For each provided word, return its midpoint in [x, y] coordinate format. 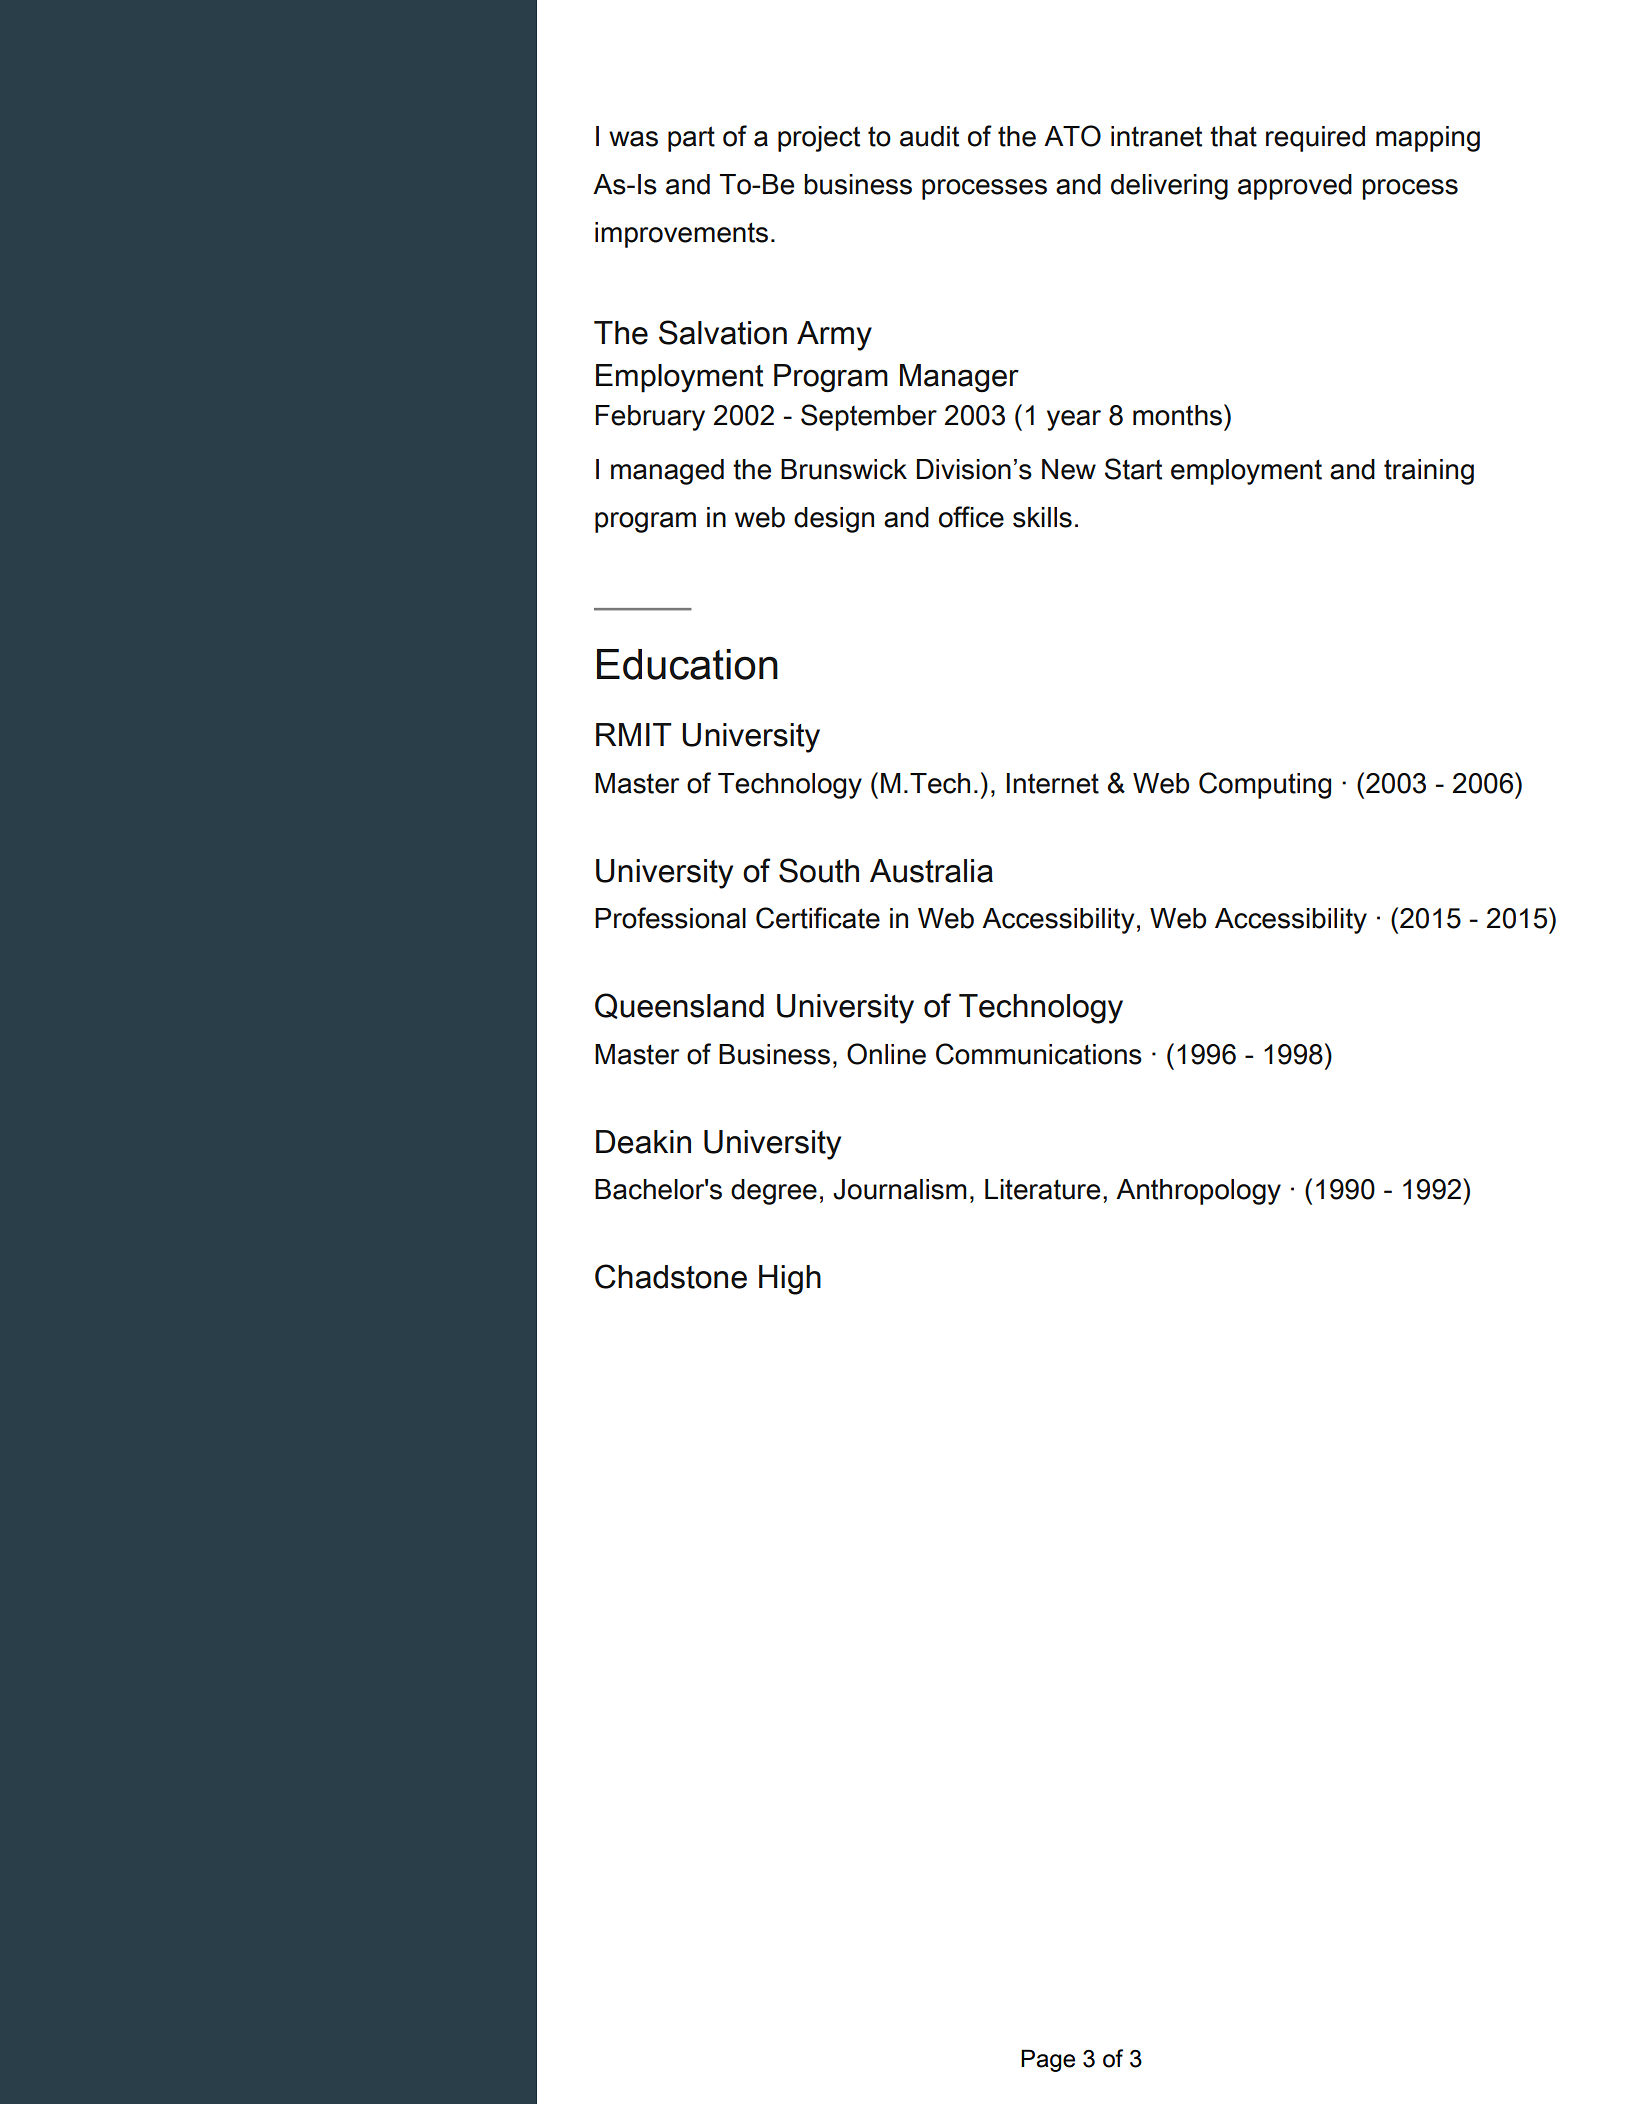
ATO [1072, 136]
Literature [1042, 1189]
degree [774, 1192]
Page [1048, 2060]
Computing [1265, 785]
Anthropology [1198, 1192]
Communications [1039, 1054]
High [790, 1280]
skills [1042, 517]
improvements [681, 235]
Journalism [900, 1189]
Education [687, 664]
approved [1295, 187]
